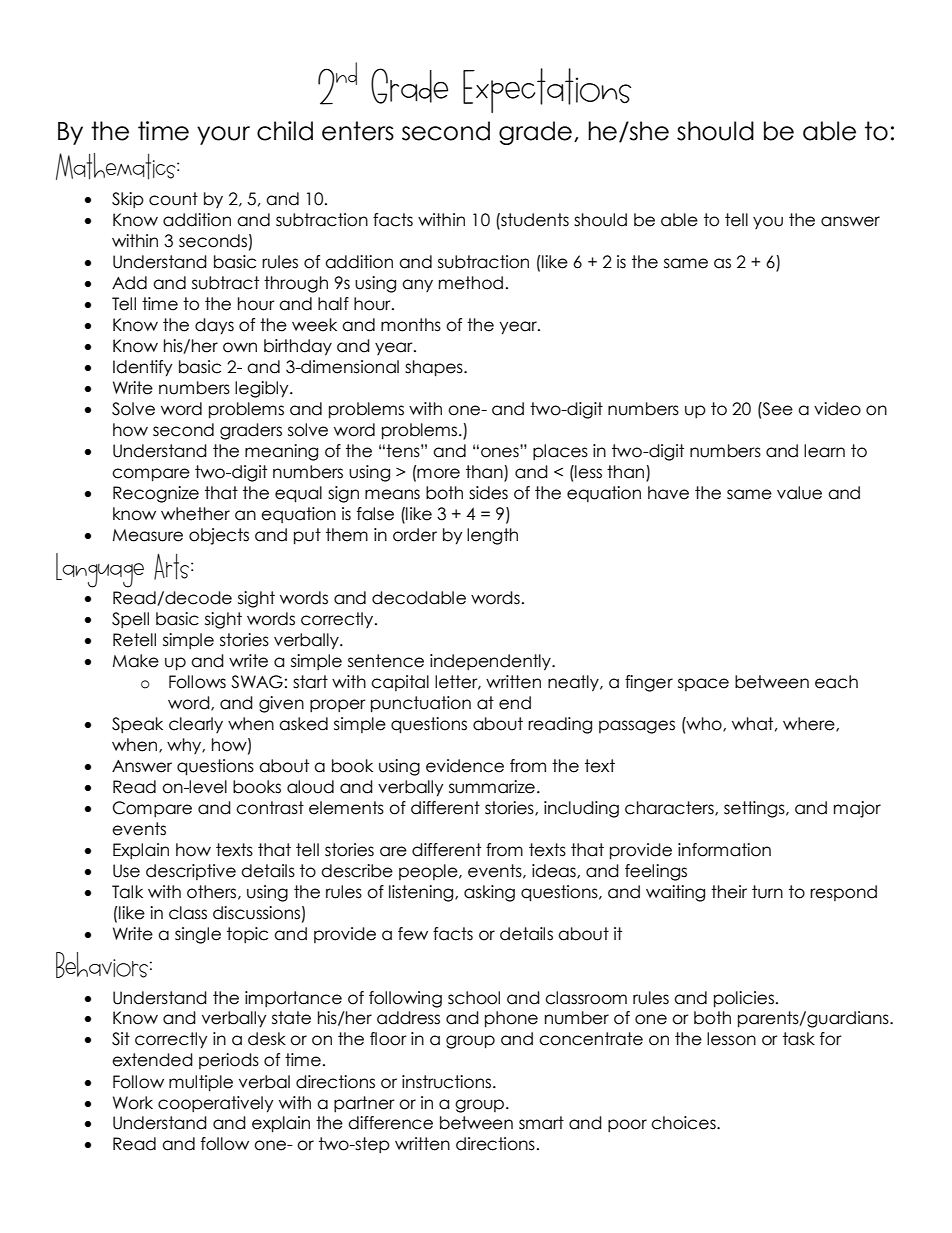 This screenshot has height=1233, width=952. I want to click on settings, so click(755, 809).
